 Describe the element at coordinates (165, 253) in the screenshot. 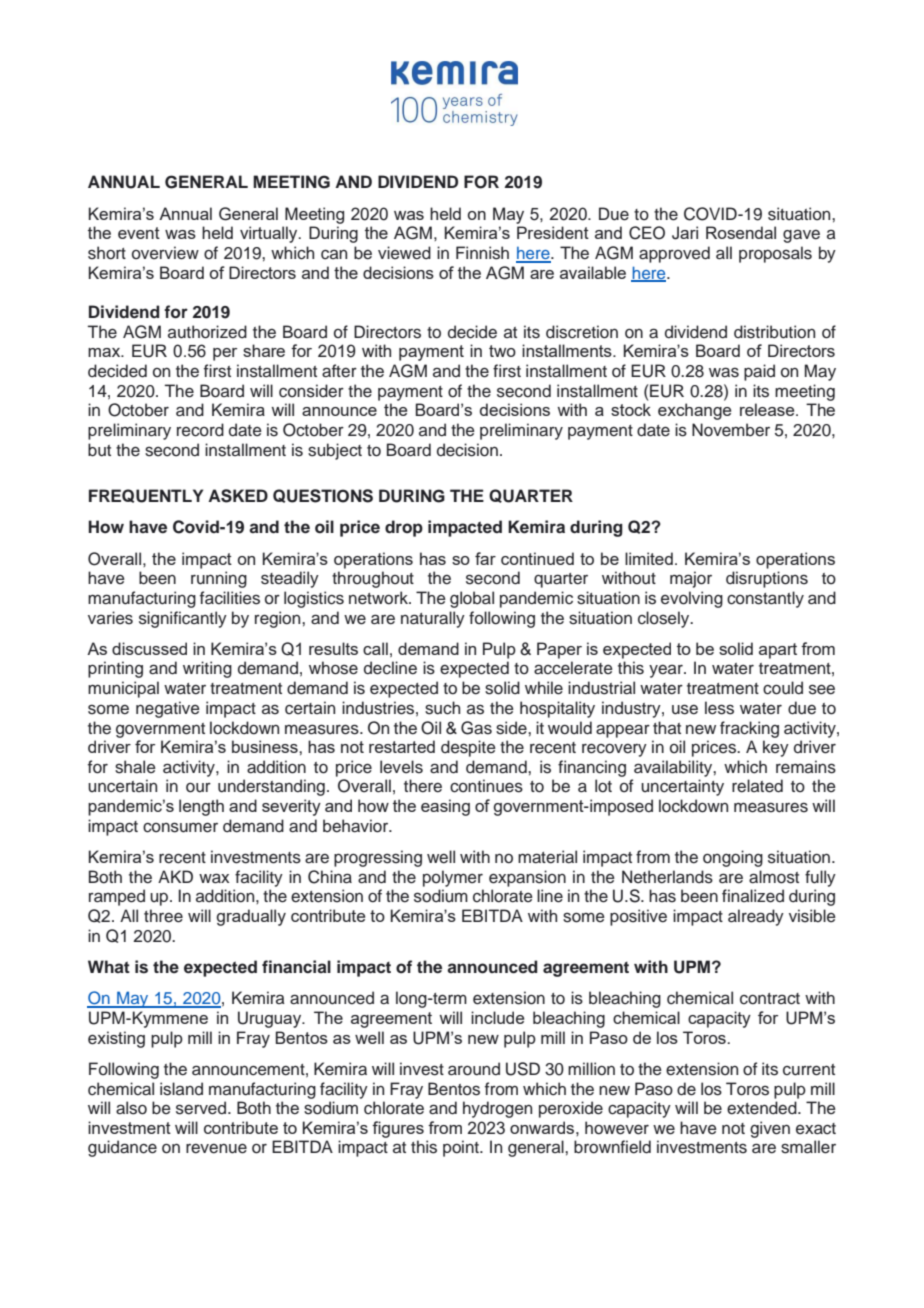

I see `overview` at that location.
